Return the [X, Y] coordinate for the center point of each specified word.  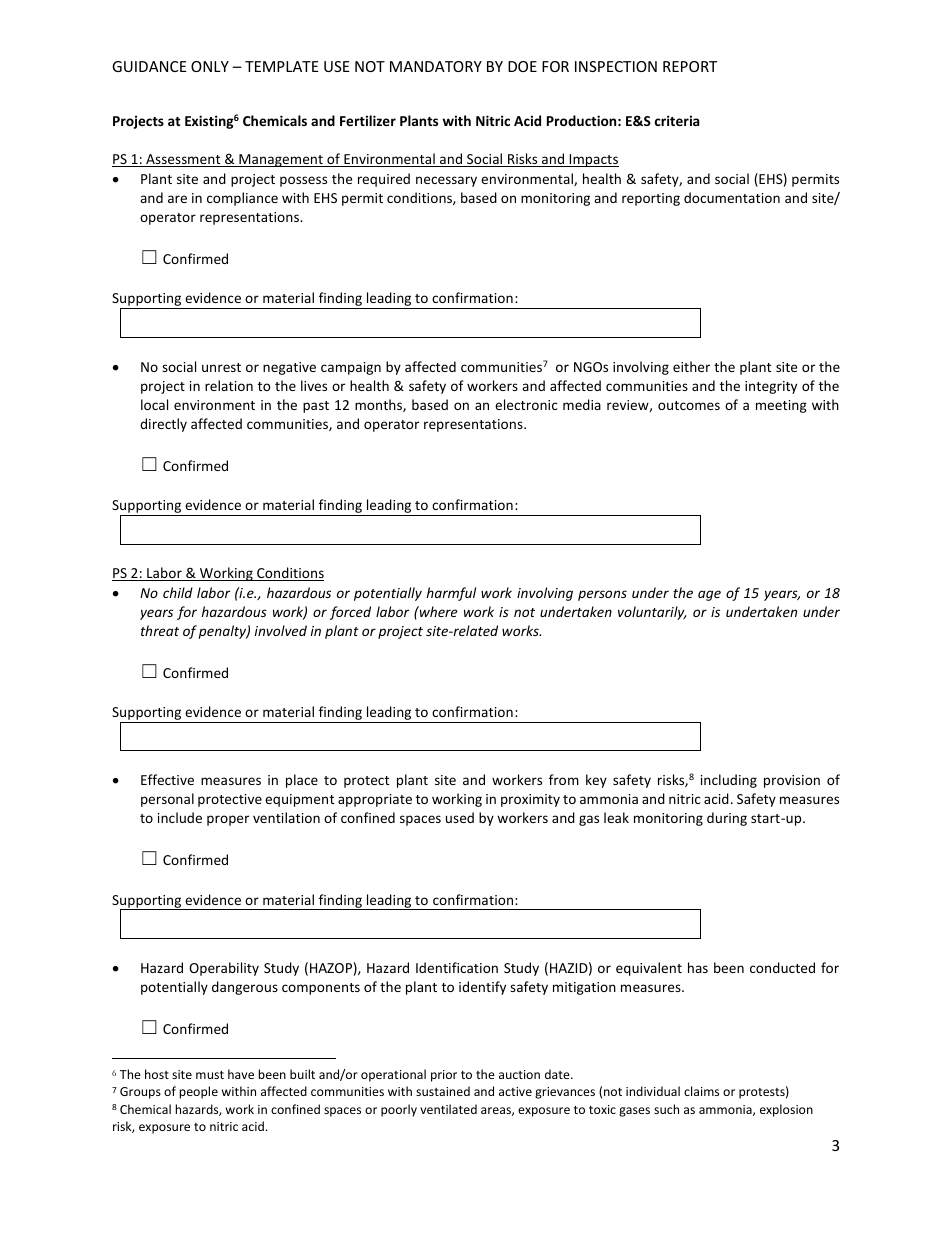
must [210, 1075]
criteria [677, 120]
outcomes [689, 405]
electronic [526, 404]
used [460, 817]
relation [229, 385]
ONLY [210, 66]
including [729, 781]
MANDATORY [436, 66]
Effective [167, 779]
